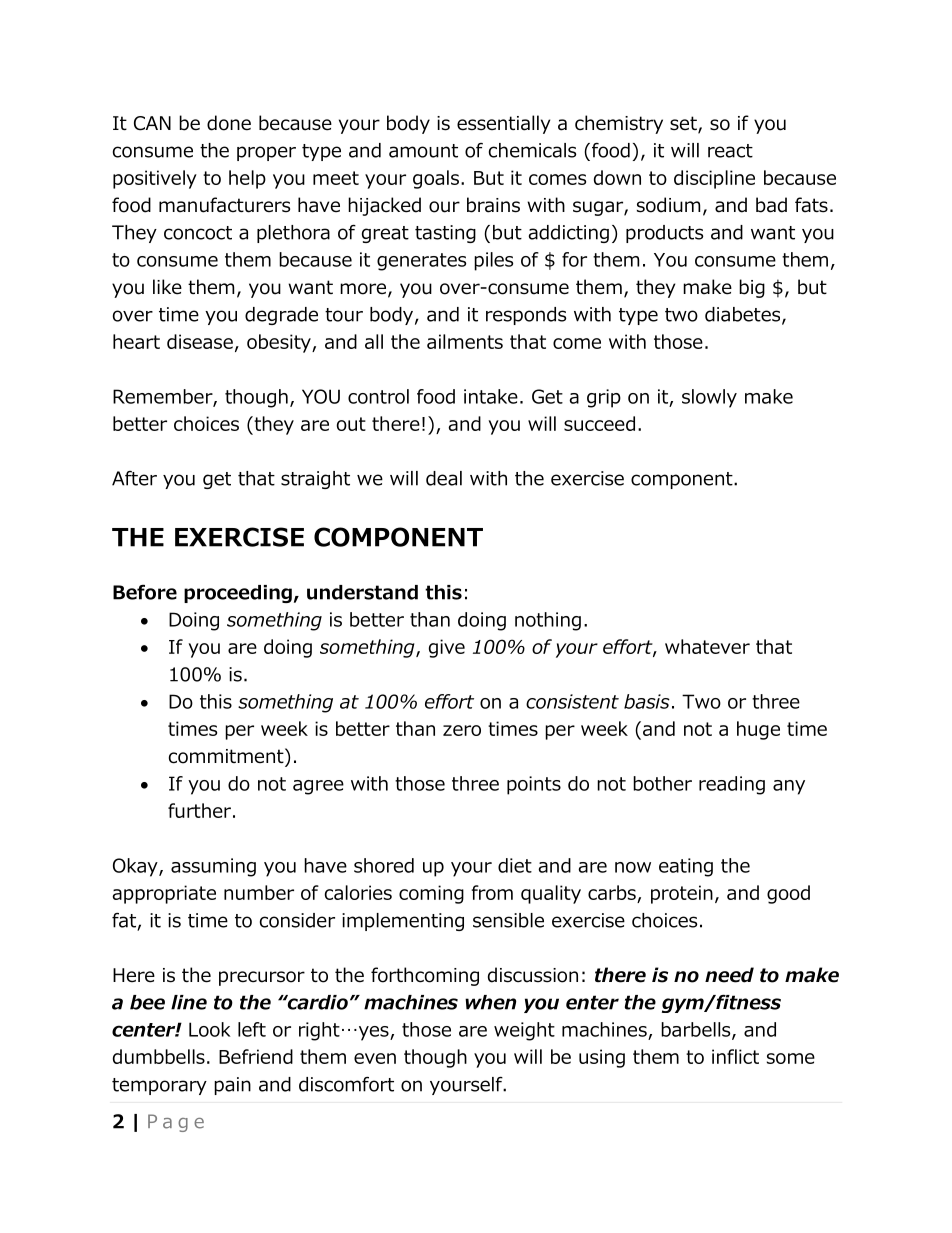  Describe the element at coordinates (709, 398) in the screenshot. I see `slowly` at that location.
